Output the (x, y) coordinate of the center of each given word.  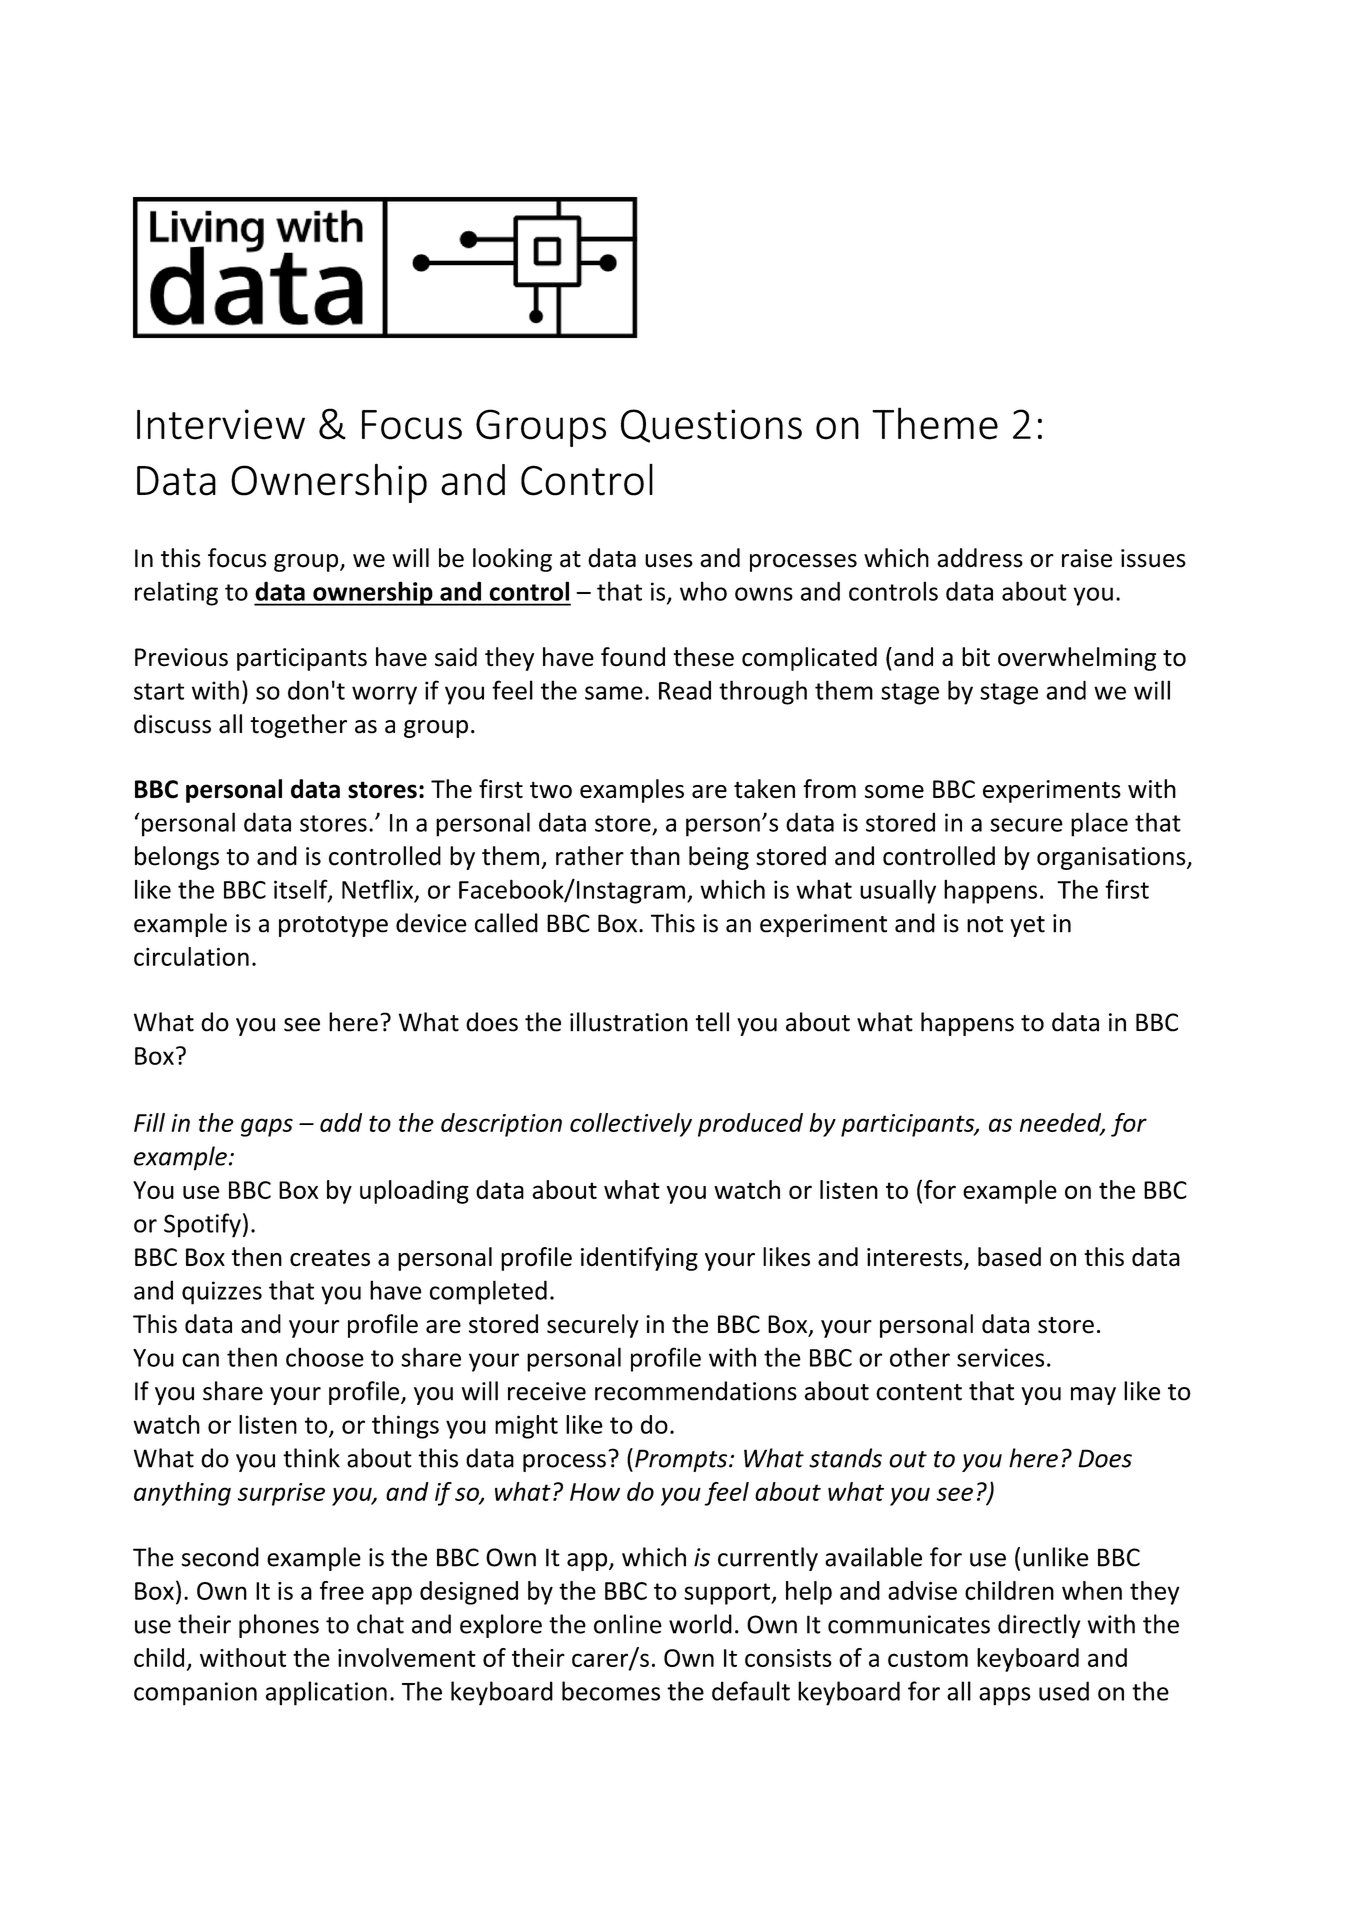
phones (279, 1626)
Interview (221, 424)
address (980, 558)
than (655, 856)
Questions (711, 426)
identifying (639, 1259)
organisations (1112, 858)
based (1009, 1257)
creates (330, 1258)
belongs (177, 858)
